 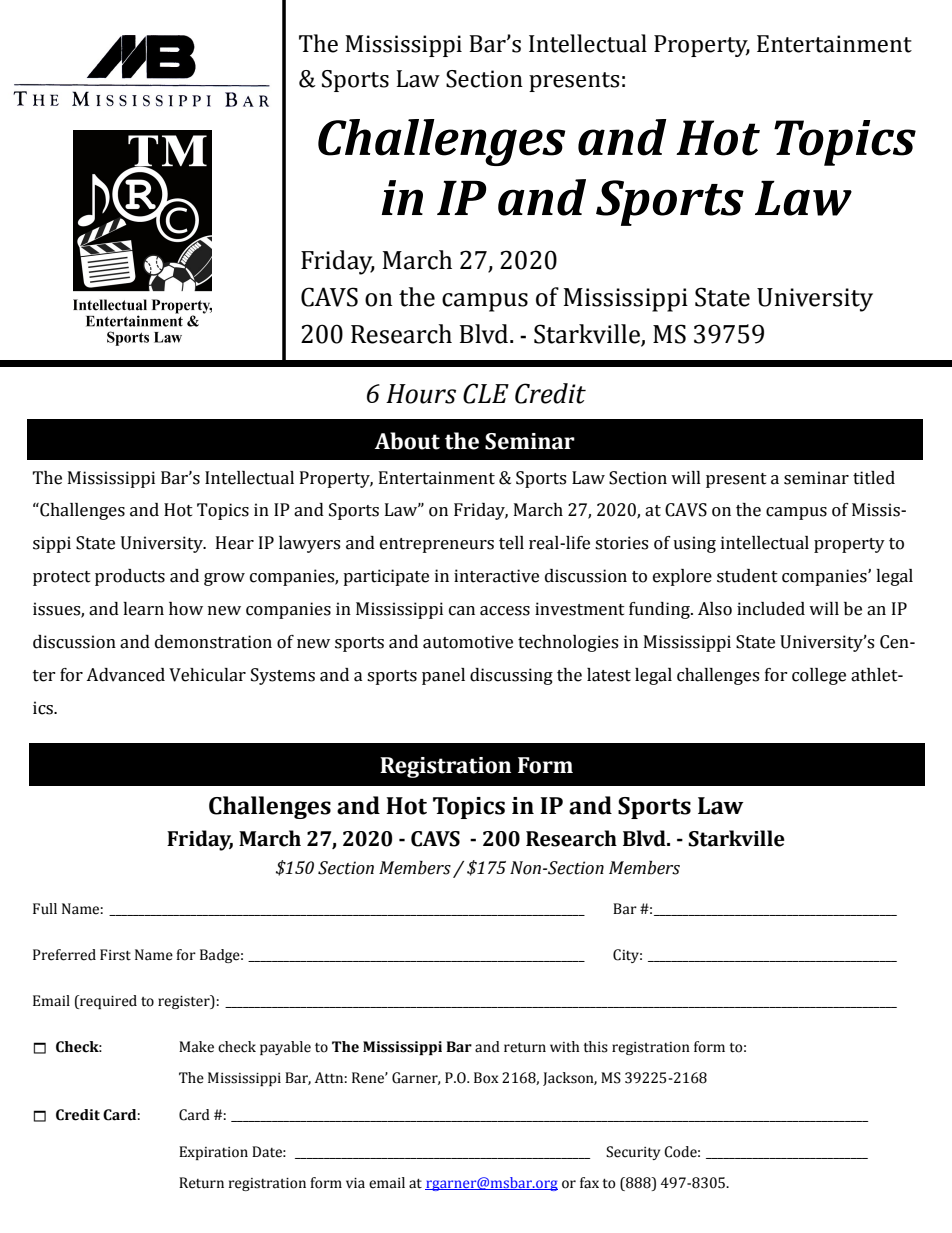 I want to click on About, so click(x=407, y=441).
